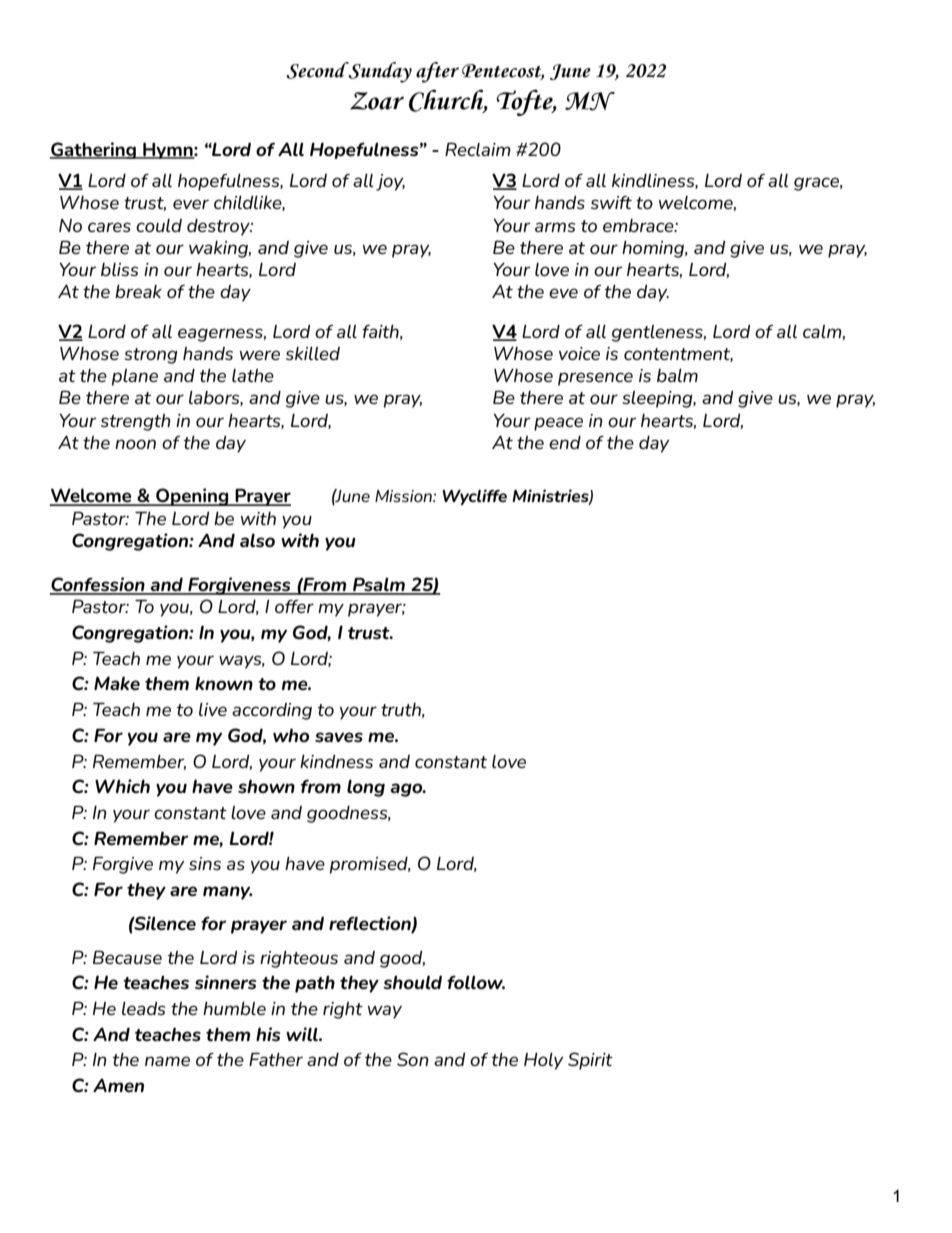 This image has height=1233, width=952. Describe the element at coordinates (366, 788) in the image. I see `long` at that location.
